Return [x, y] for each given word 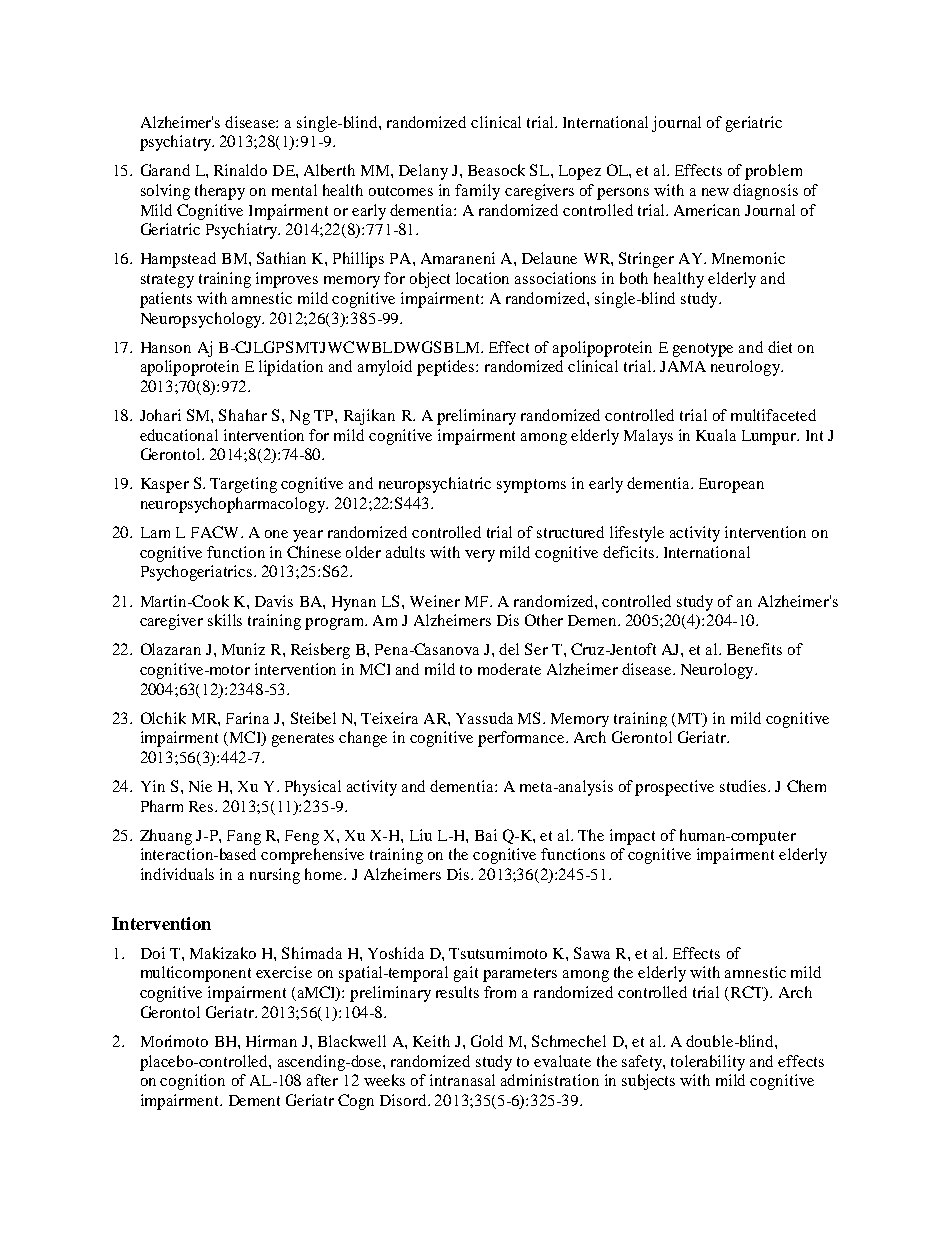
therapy [220, 192]
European [731, 485]
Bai [486, 835]
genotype [703, 350]
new [715, 192]
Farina [247, 718]
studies [744, 786]
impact [632, 837]
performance [522, 739]
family [477, 192]
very [480, 556]
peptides [447, 368]
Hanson [166, 347]
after [322, 1080]
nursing [275, 876]
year [308, 536]
